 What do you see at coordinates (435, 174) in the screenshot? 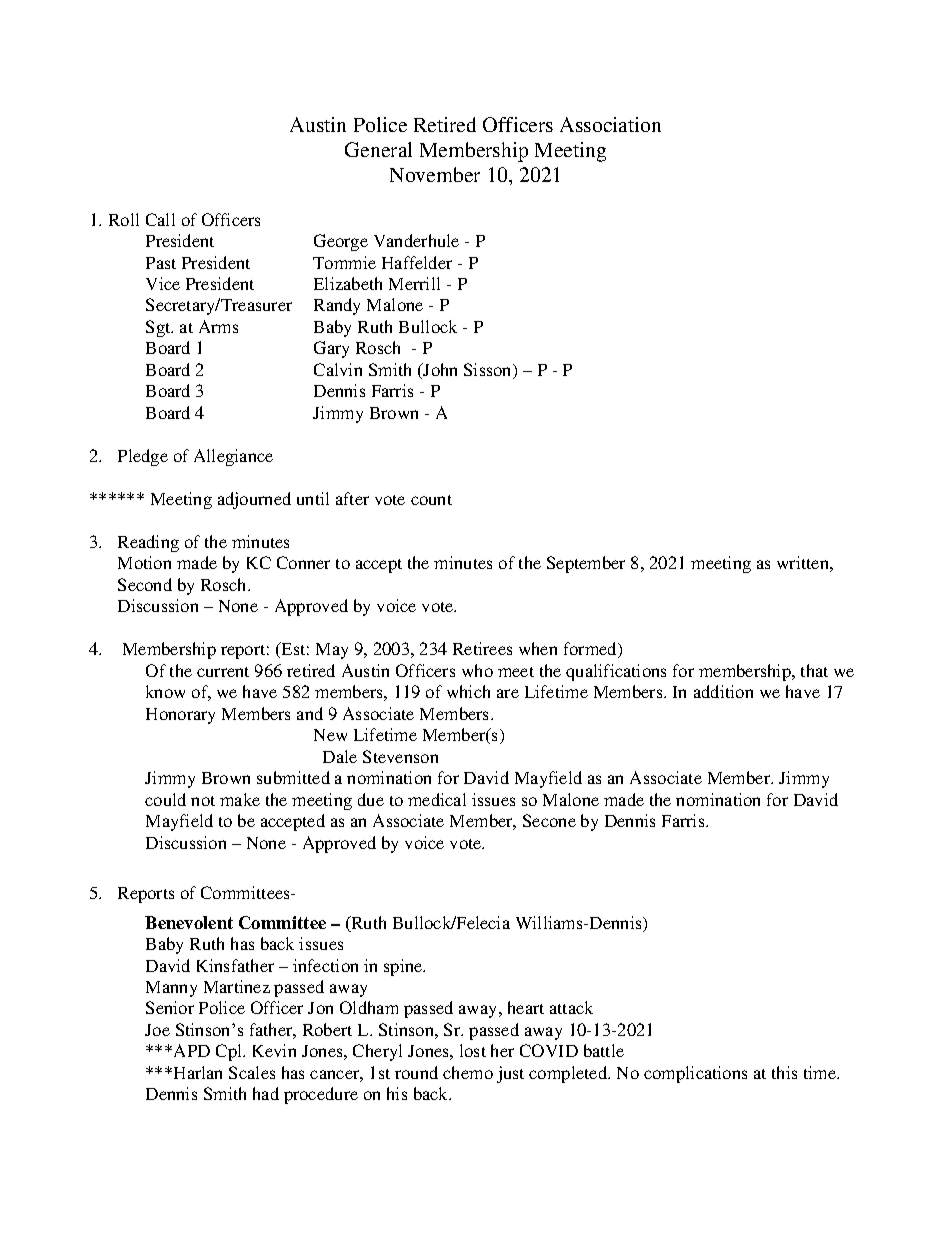
I see `November` at bounding box center [435, 174].
